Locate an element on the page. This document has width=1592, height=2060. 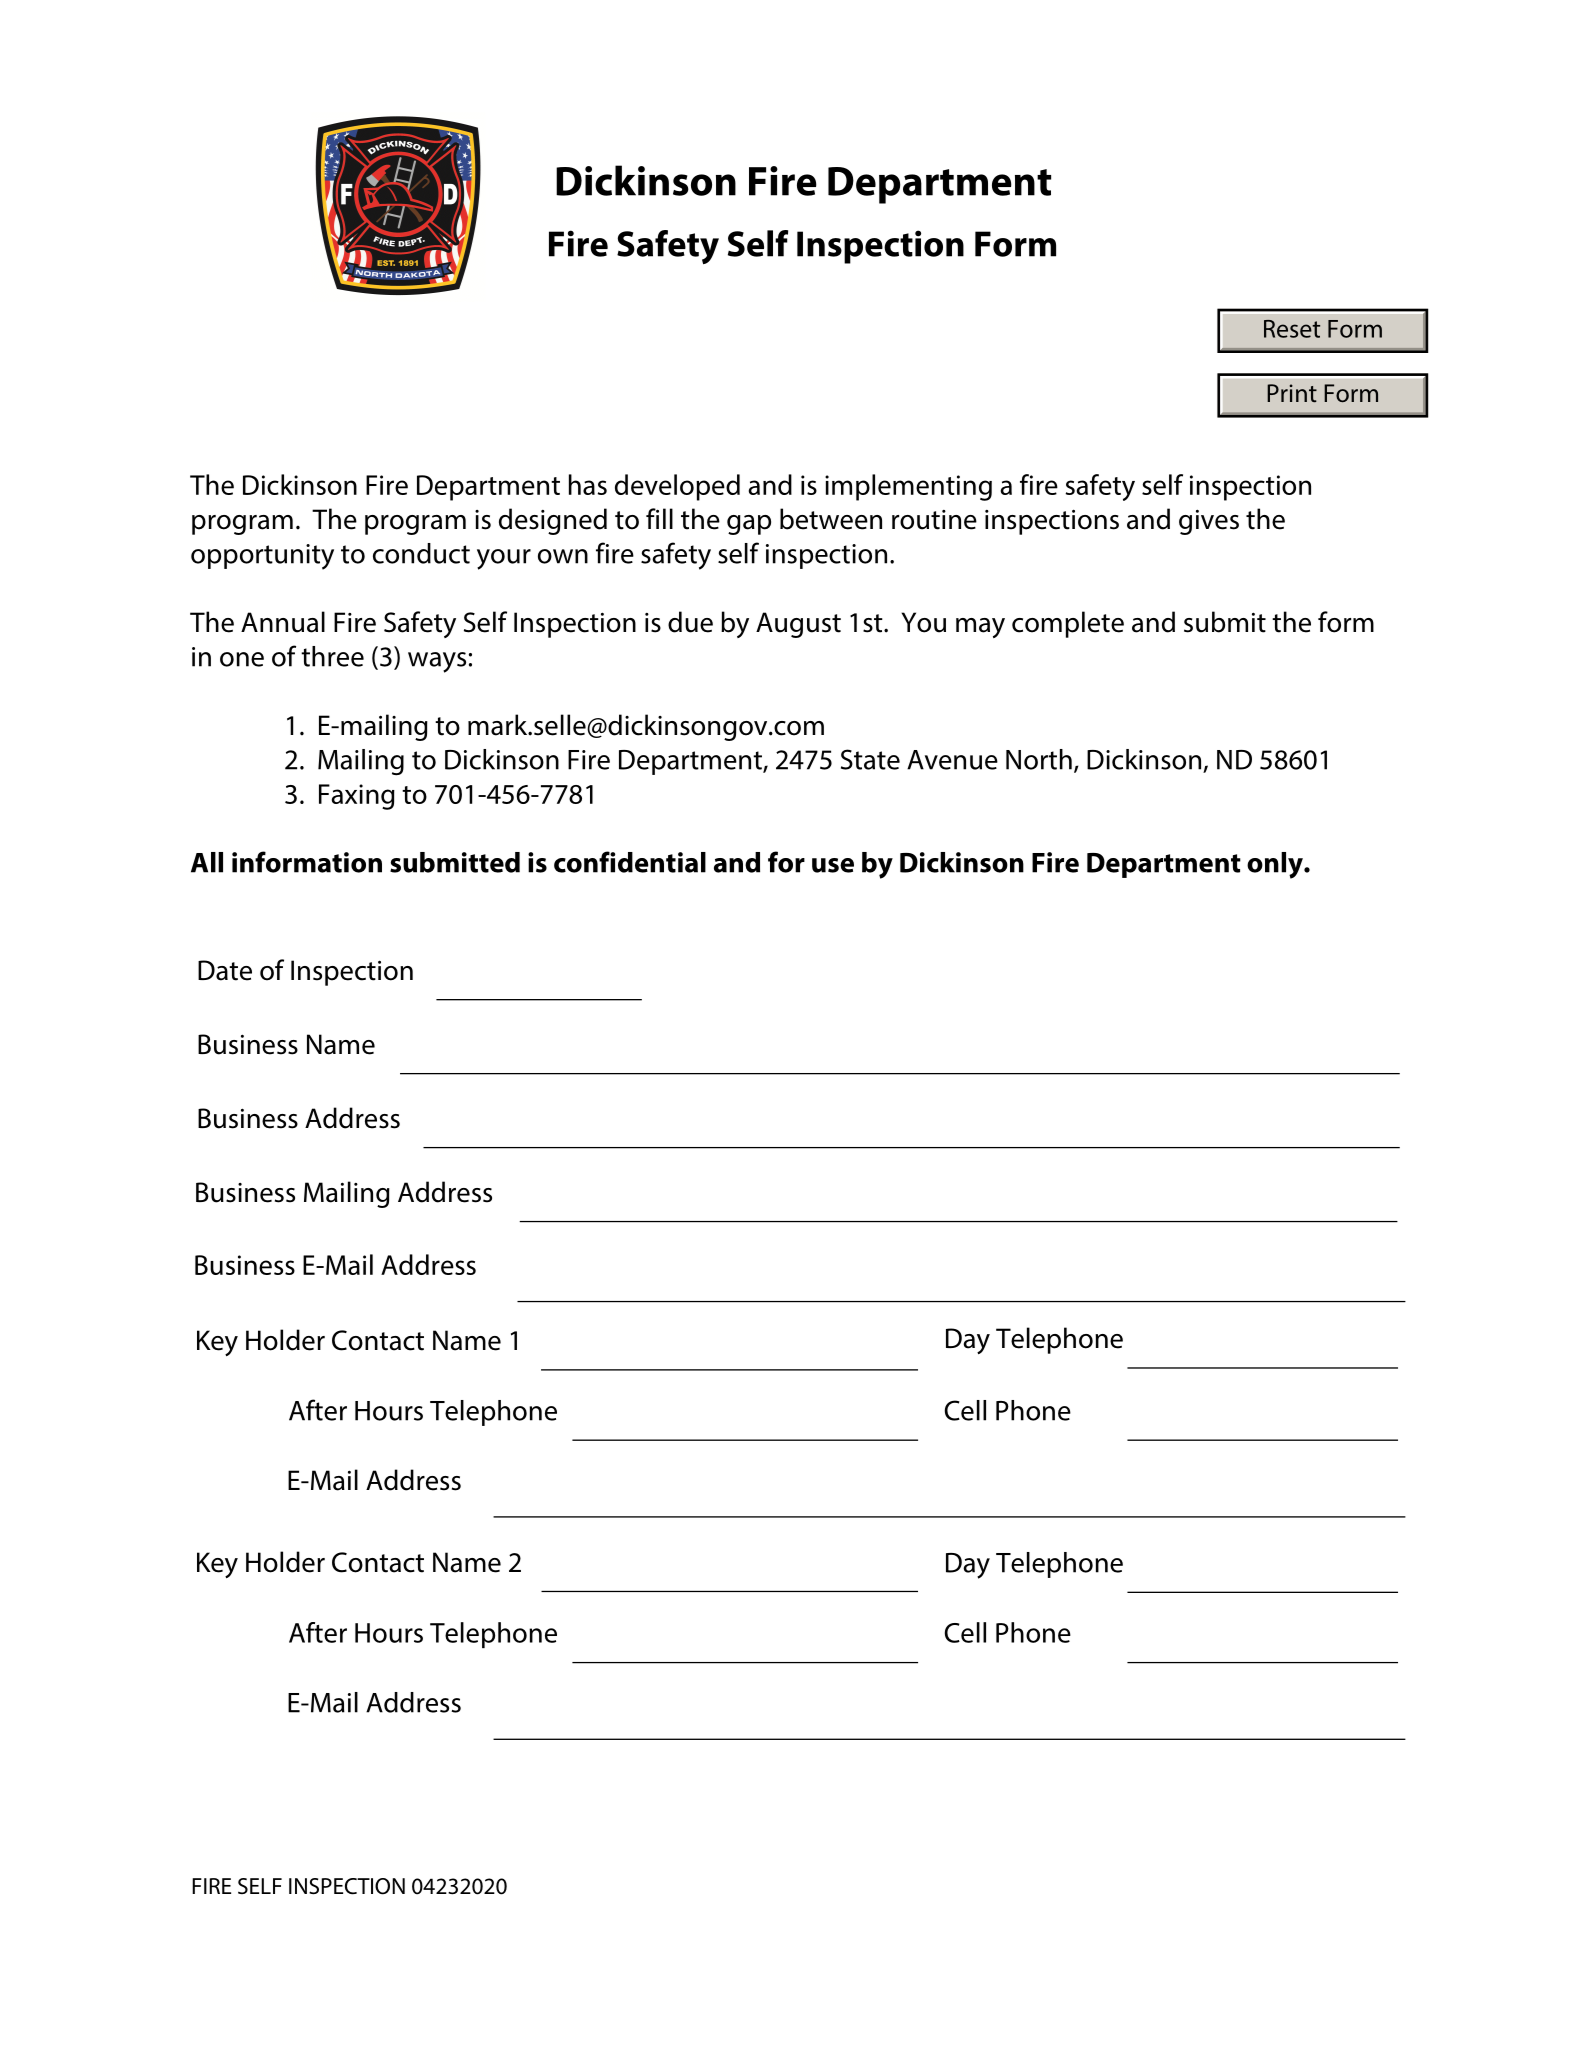
only is located at coordinates (1276, 865).
